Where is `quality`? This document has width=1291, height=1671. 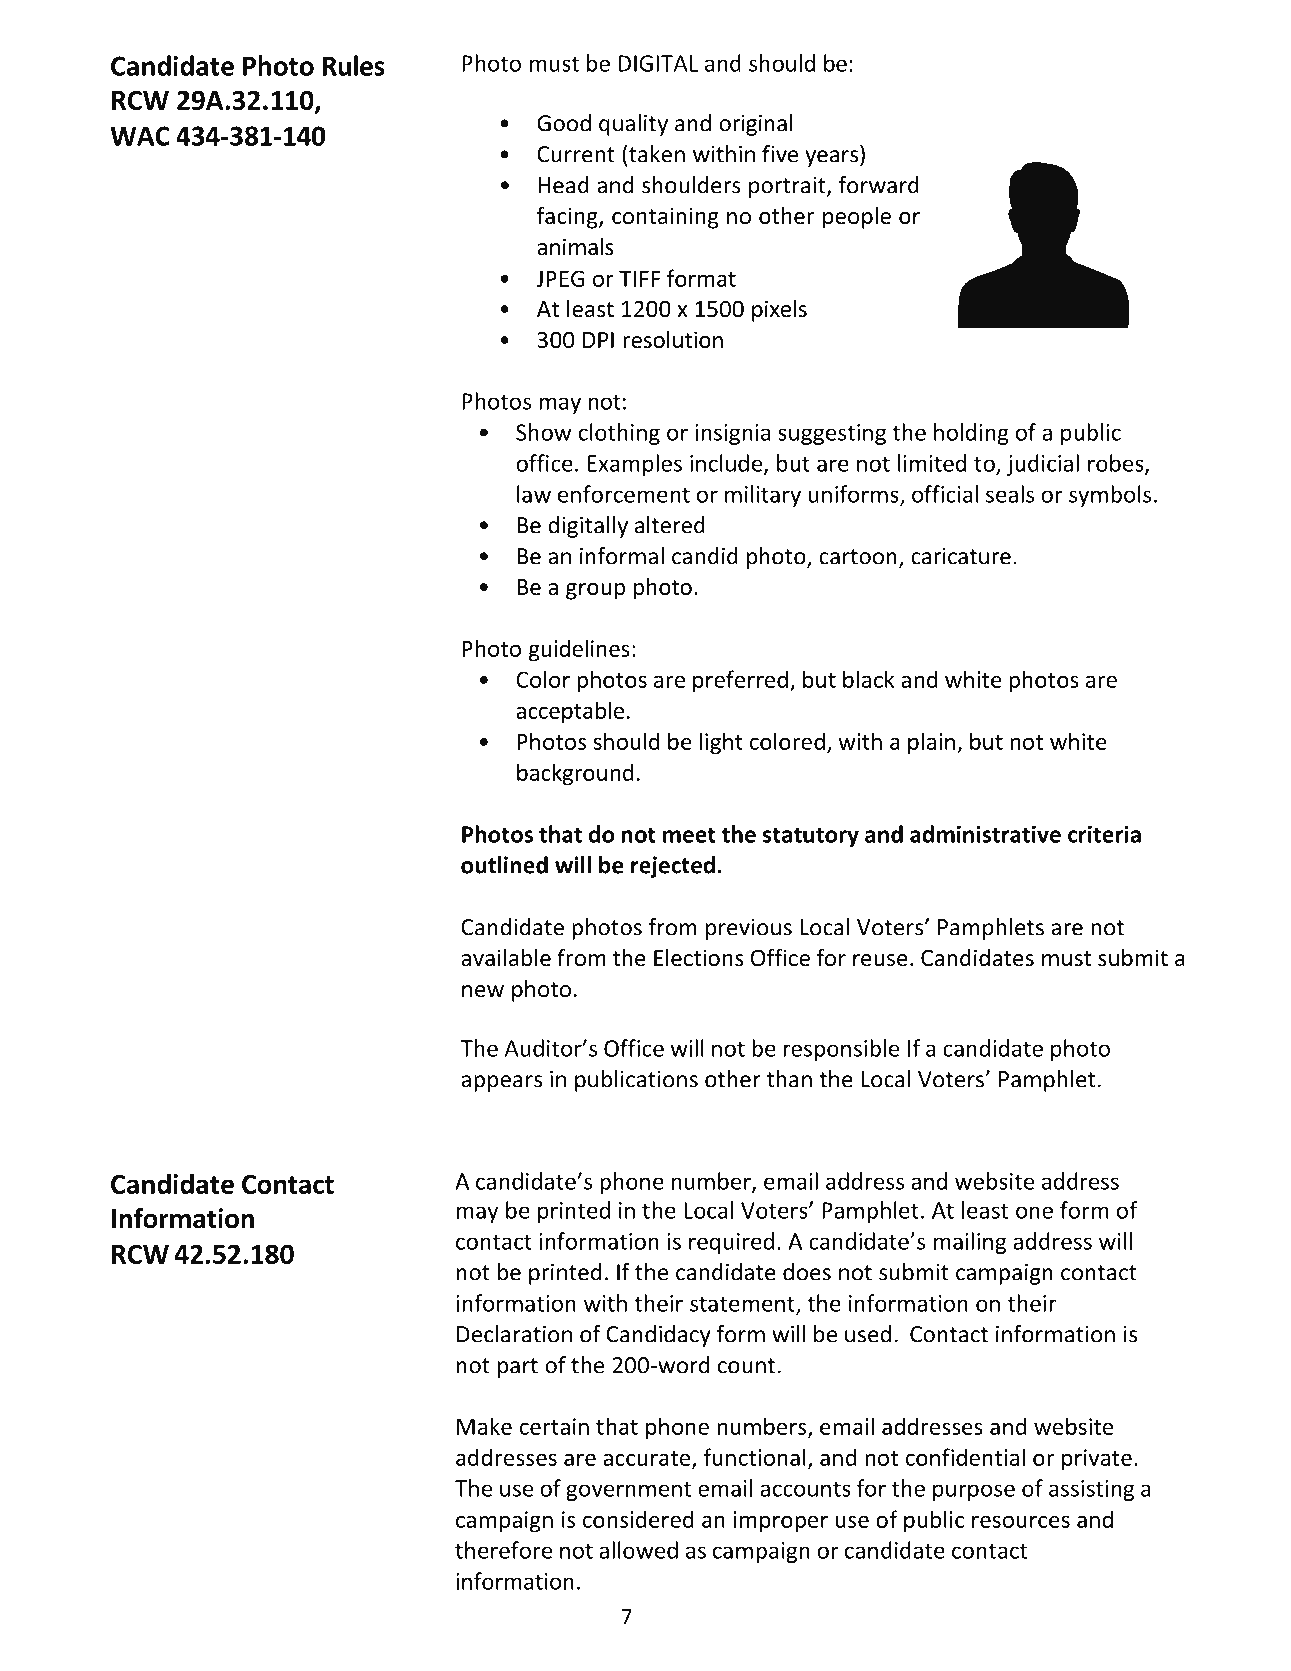
quality is located at coordinates (633, 125).
